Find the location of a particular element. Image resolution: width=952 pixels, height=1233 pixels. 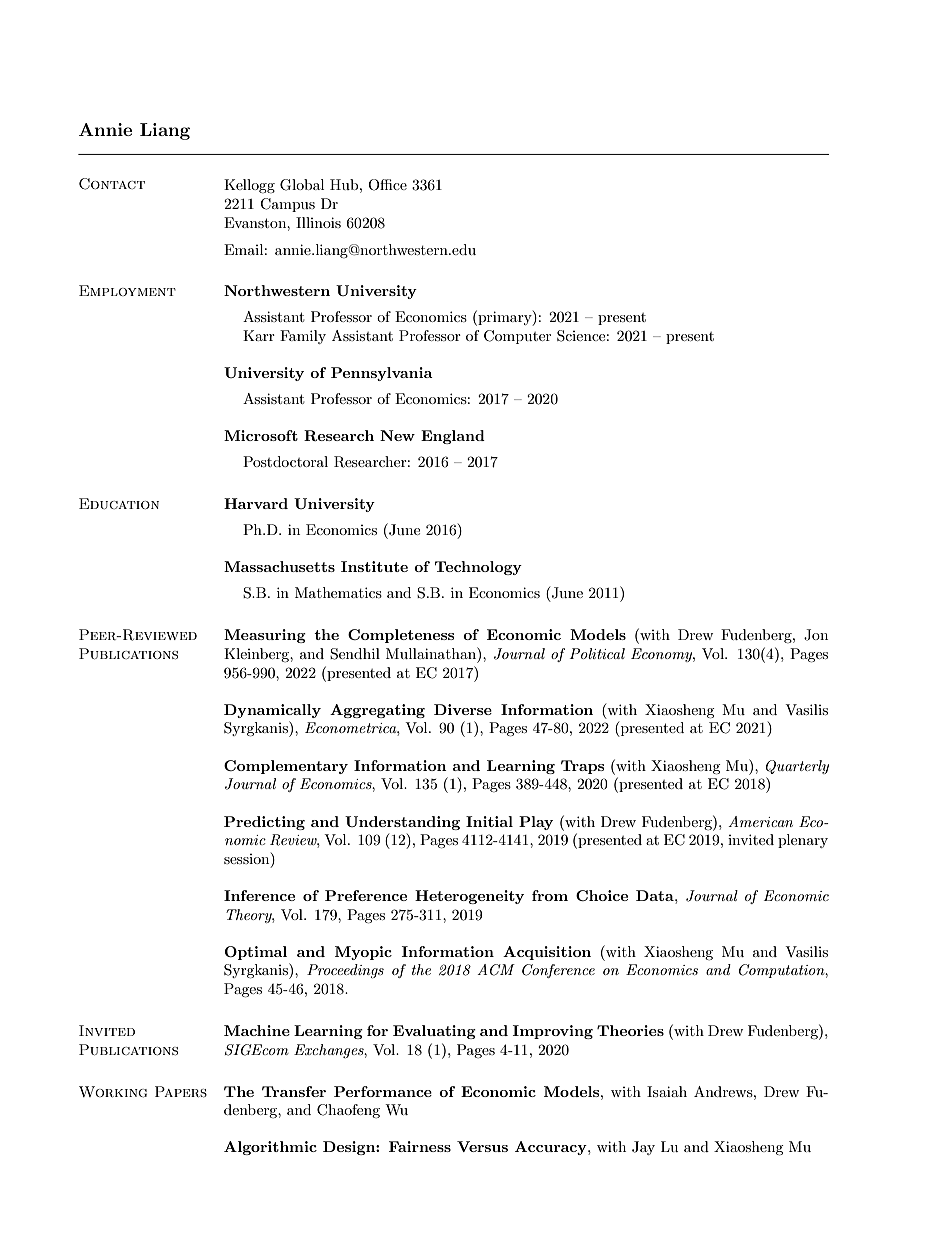

Technology is located at coordinates (478, 568).
